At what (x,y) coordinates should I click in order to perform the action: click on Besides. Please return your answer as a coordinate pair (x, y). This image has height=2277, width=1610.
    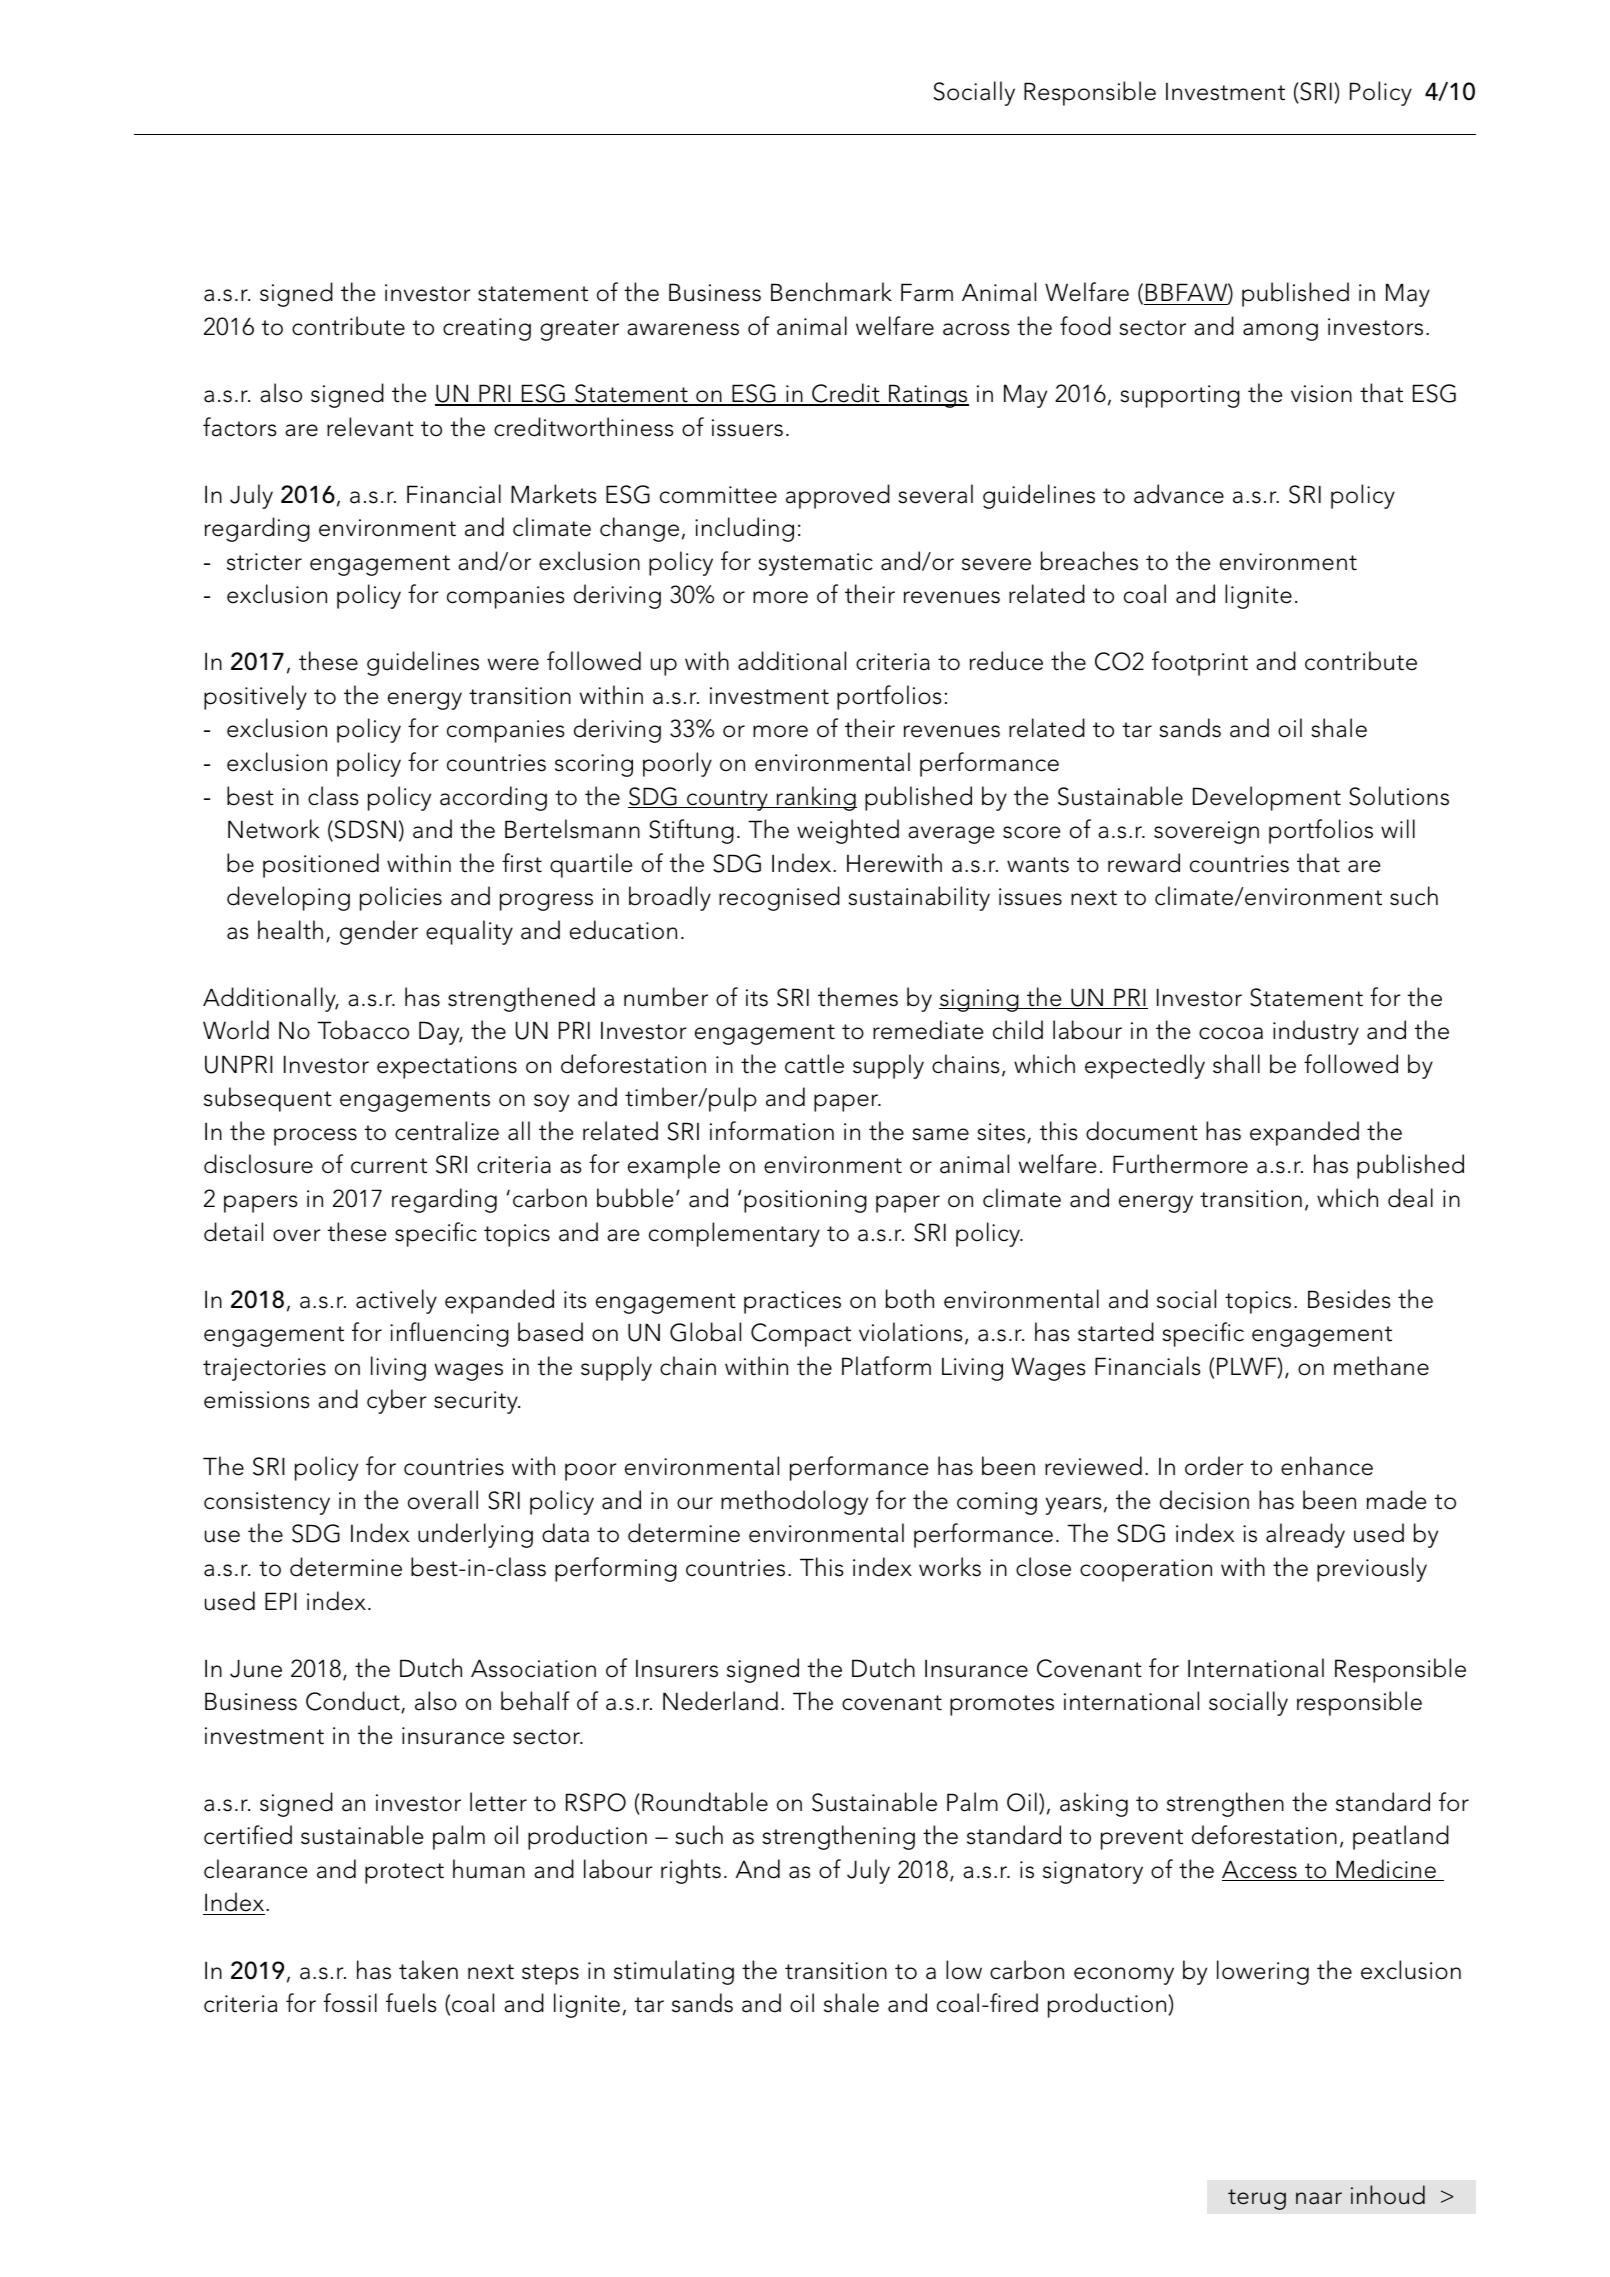
    Looking at the image, I should click on (1349, 1299).
